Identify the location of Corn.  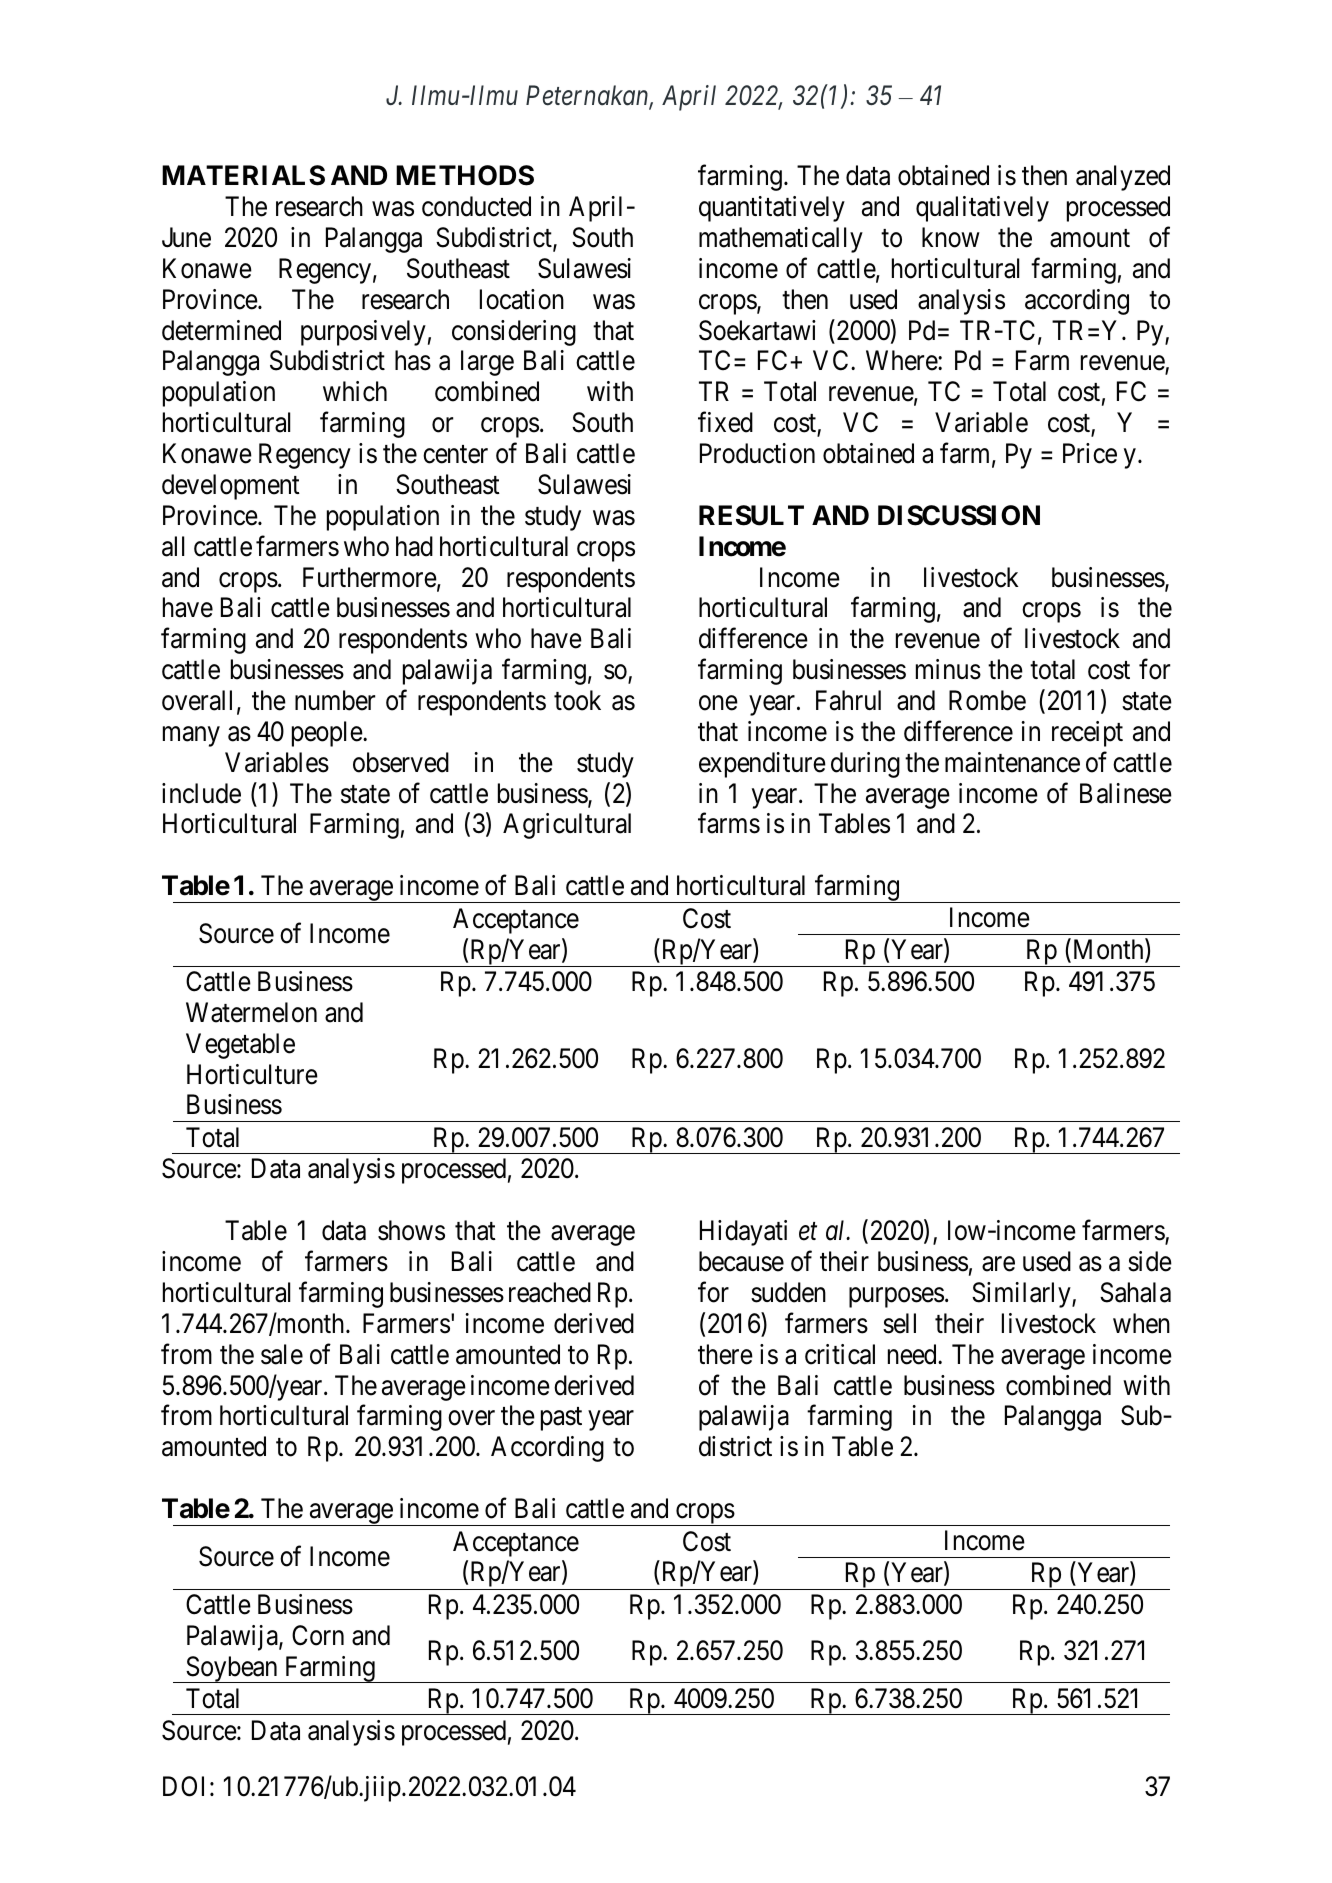
(318, 1635).
